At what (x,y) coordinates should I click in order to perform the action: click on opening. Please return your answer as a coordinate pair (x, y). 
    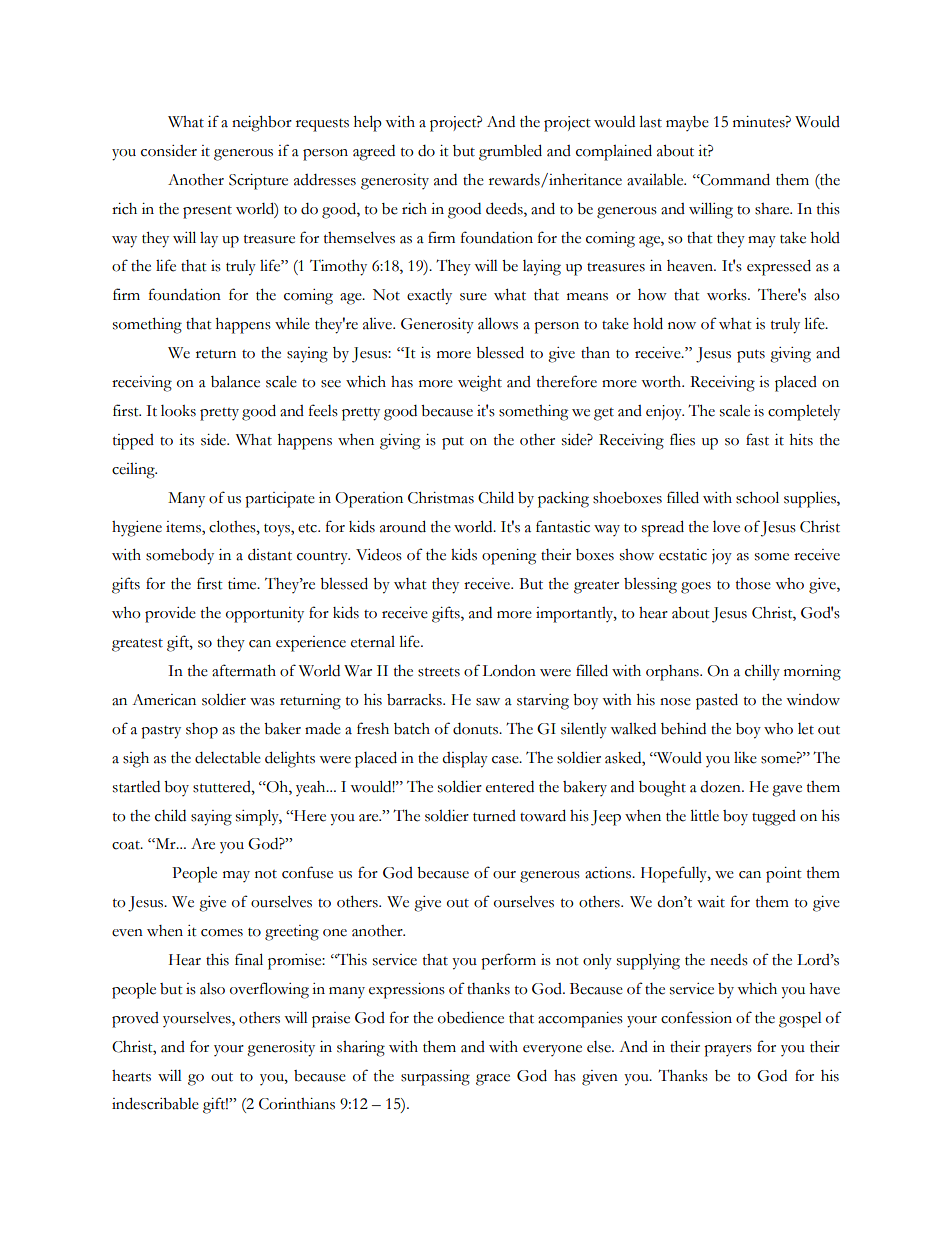
    Looking at the image, I should click on (509, 557).
